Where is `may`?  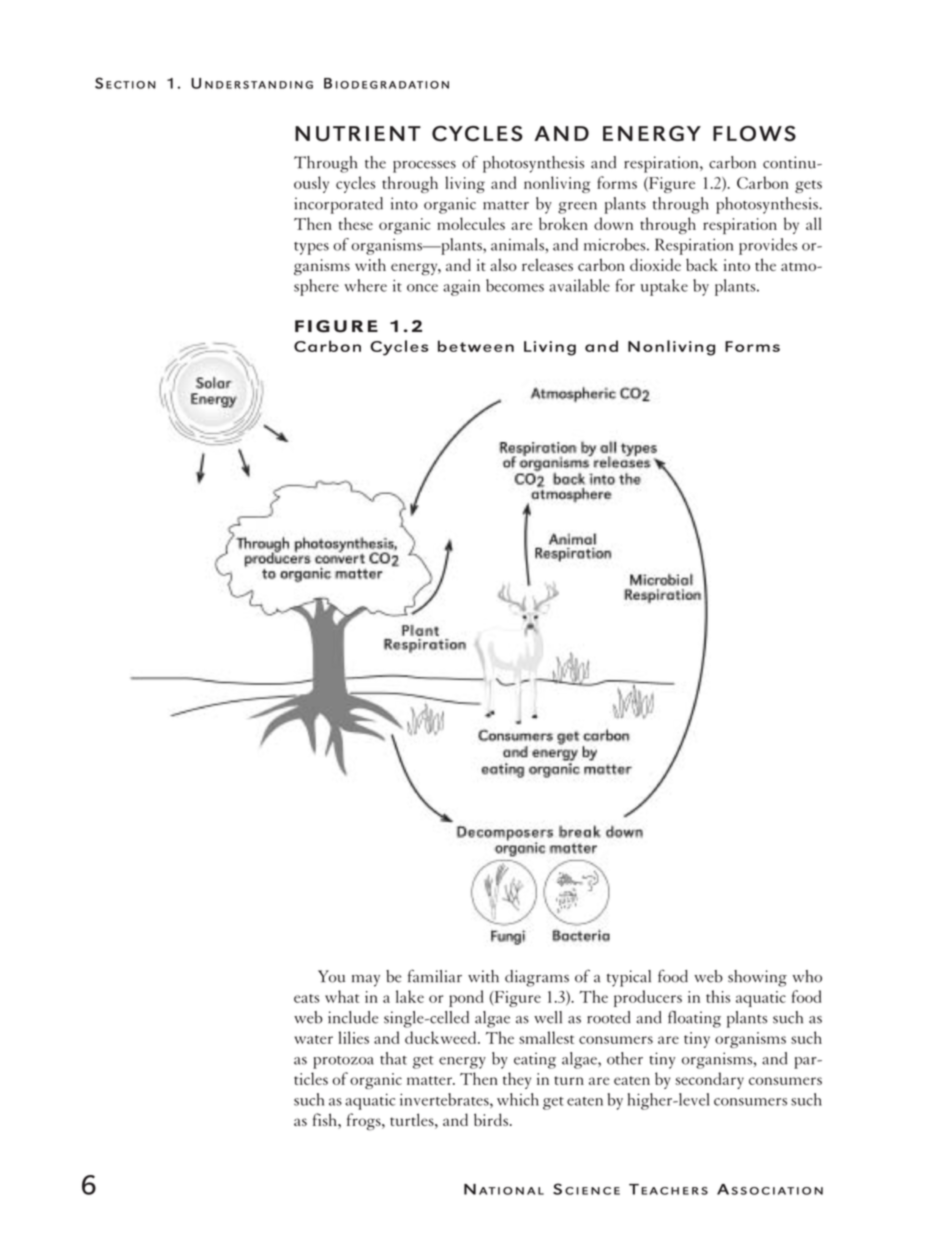 may is located at coordinates (366, 981).
